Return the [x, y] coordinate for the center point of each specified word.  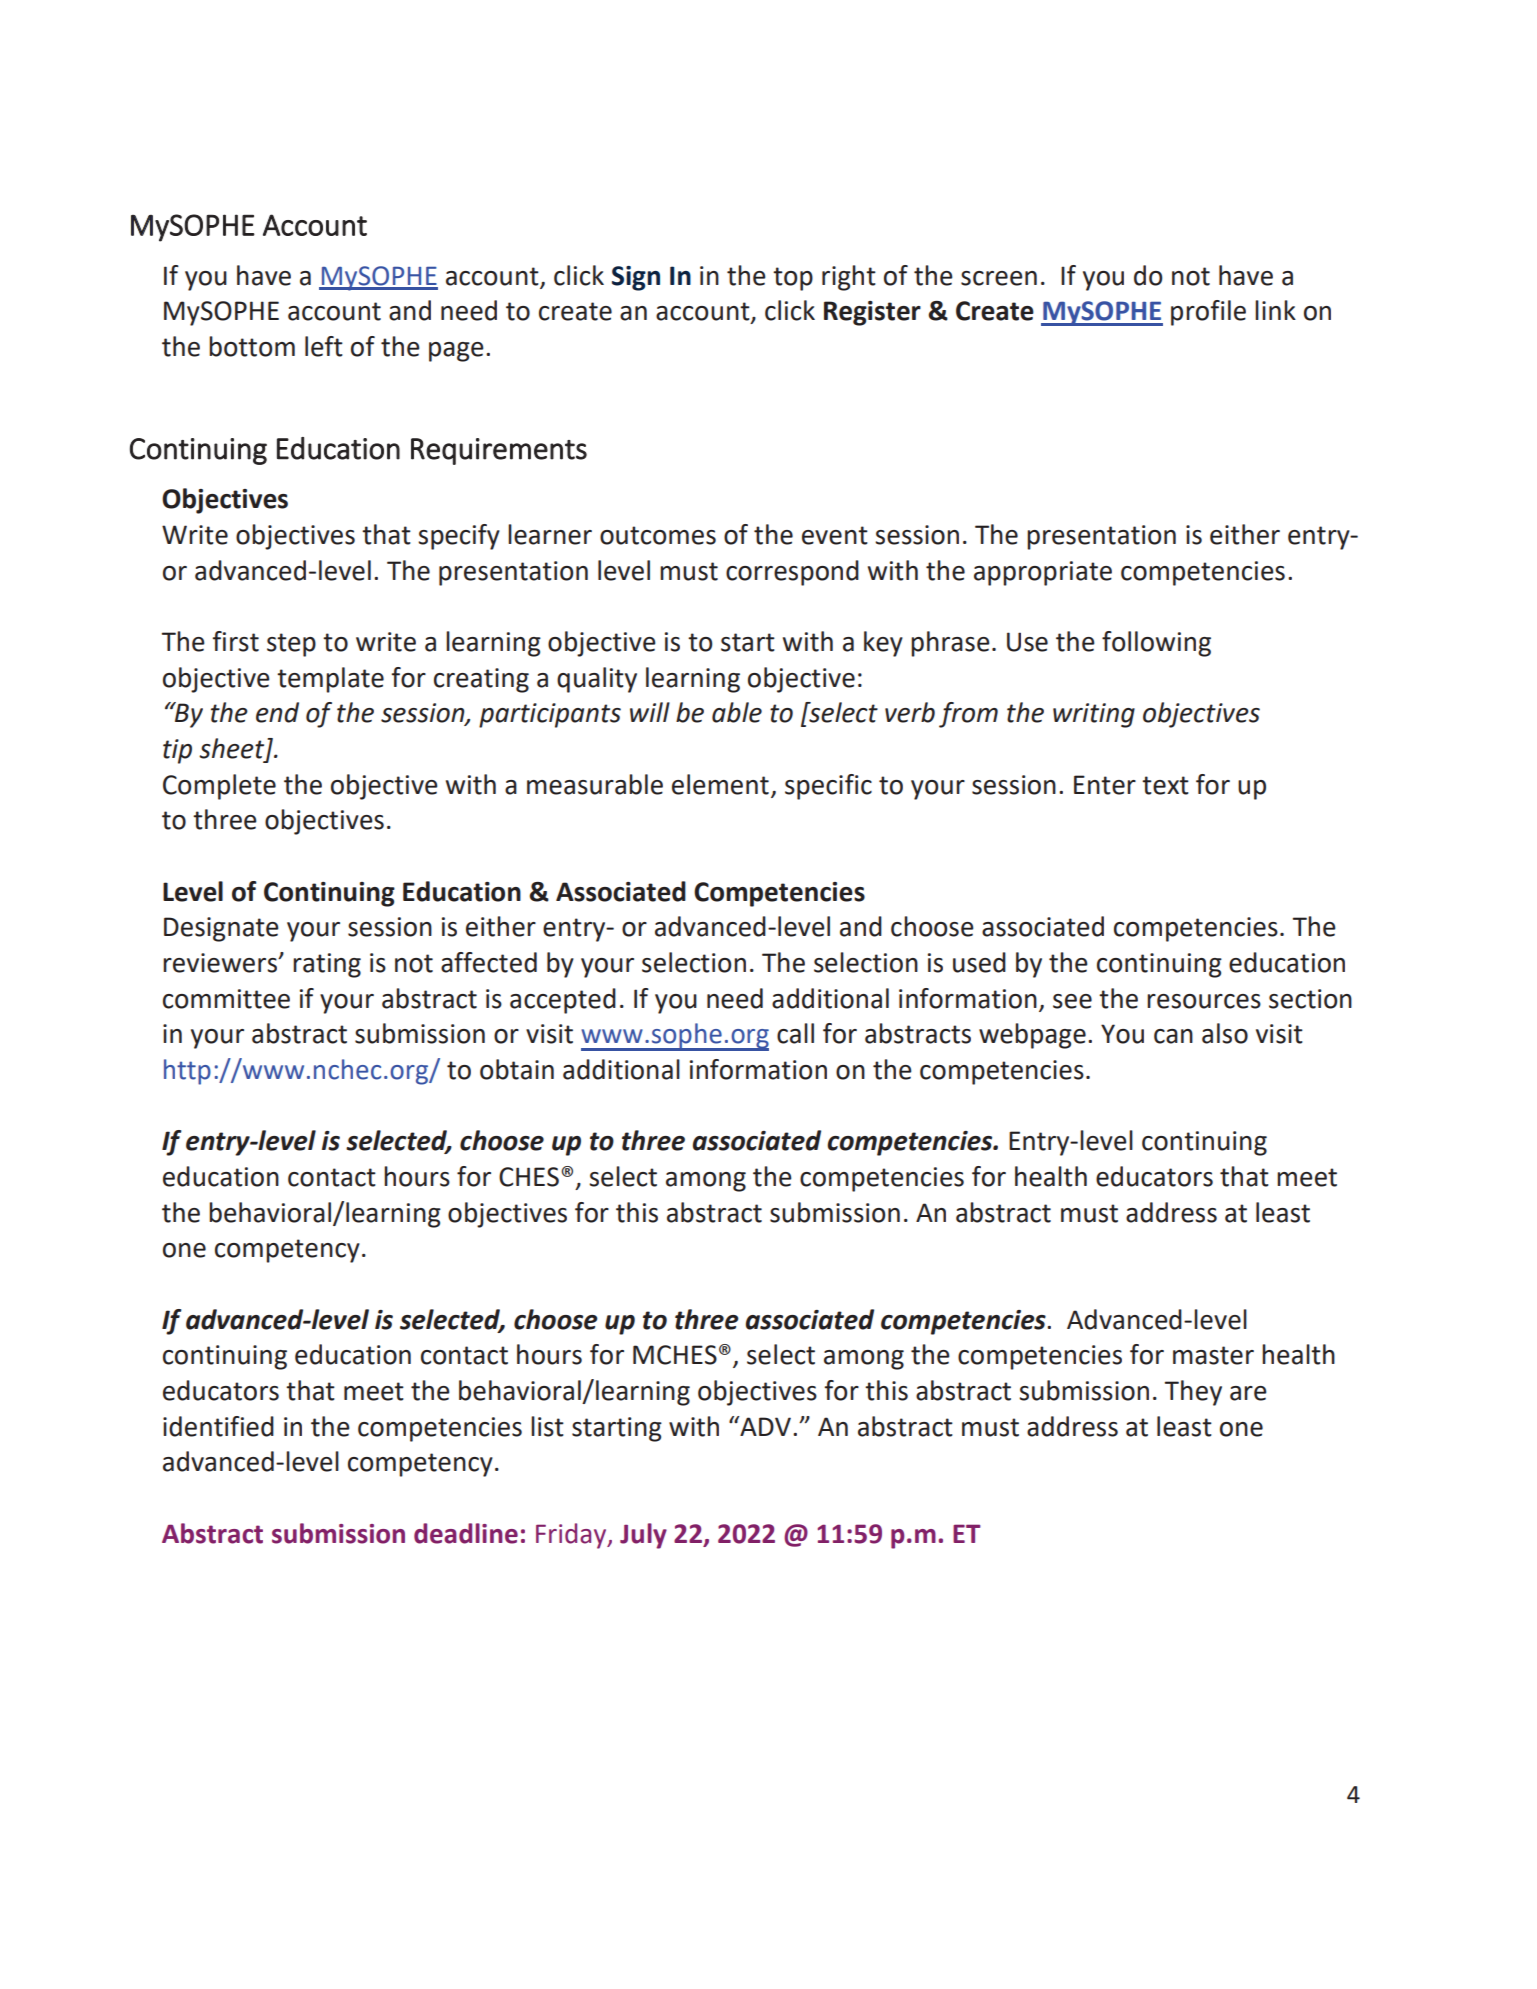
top [793, 279]
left [324, 346]
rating [327, 965]
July [643, 1536]
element [720, 784]
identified [218, 1426]
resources [1204, 1001]
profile [1208, 313]
